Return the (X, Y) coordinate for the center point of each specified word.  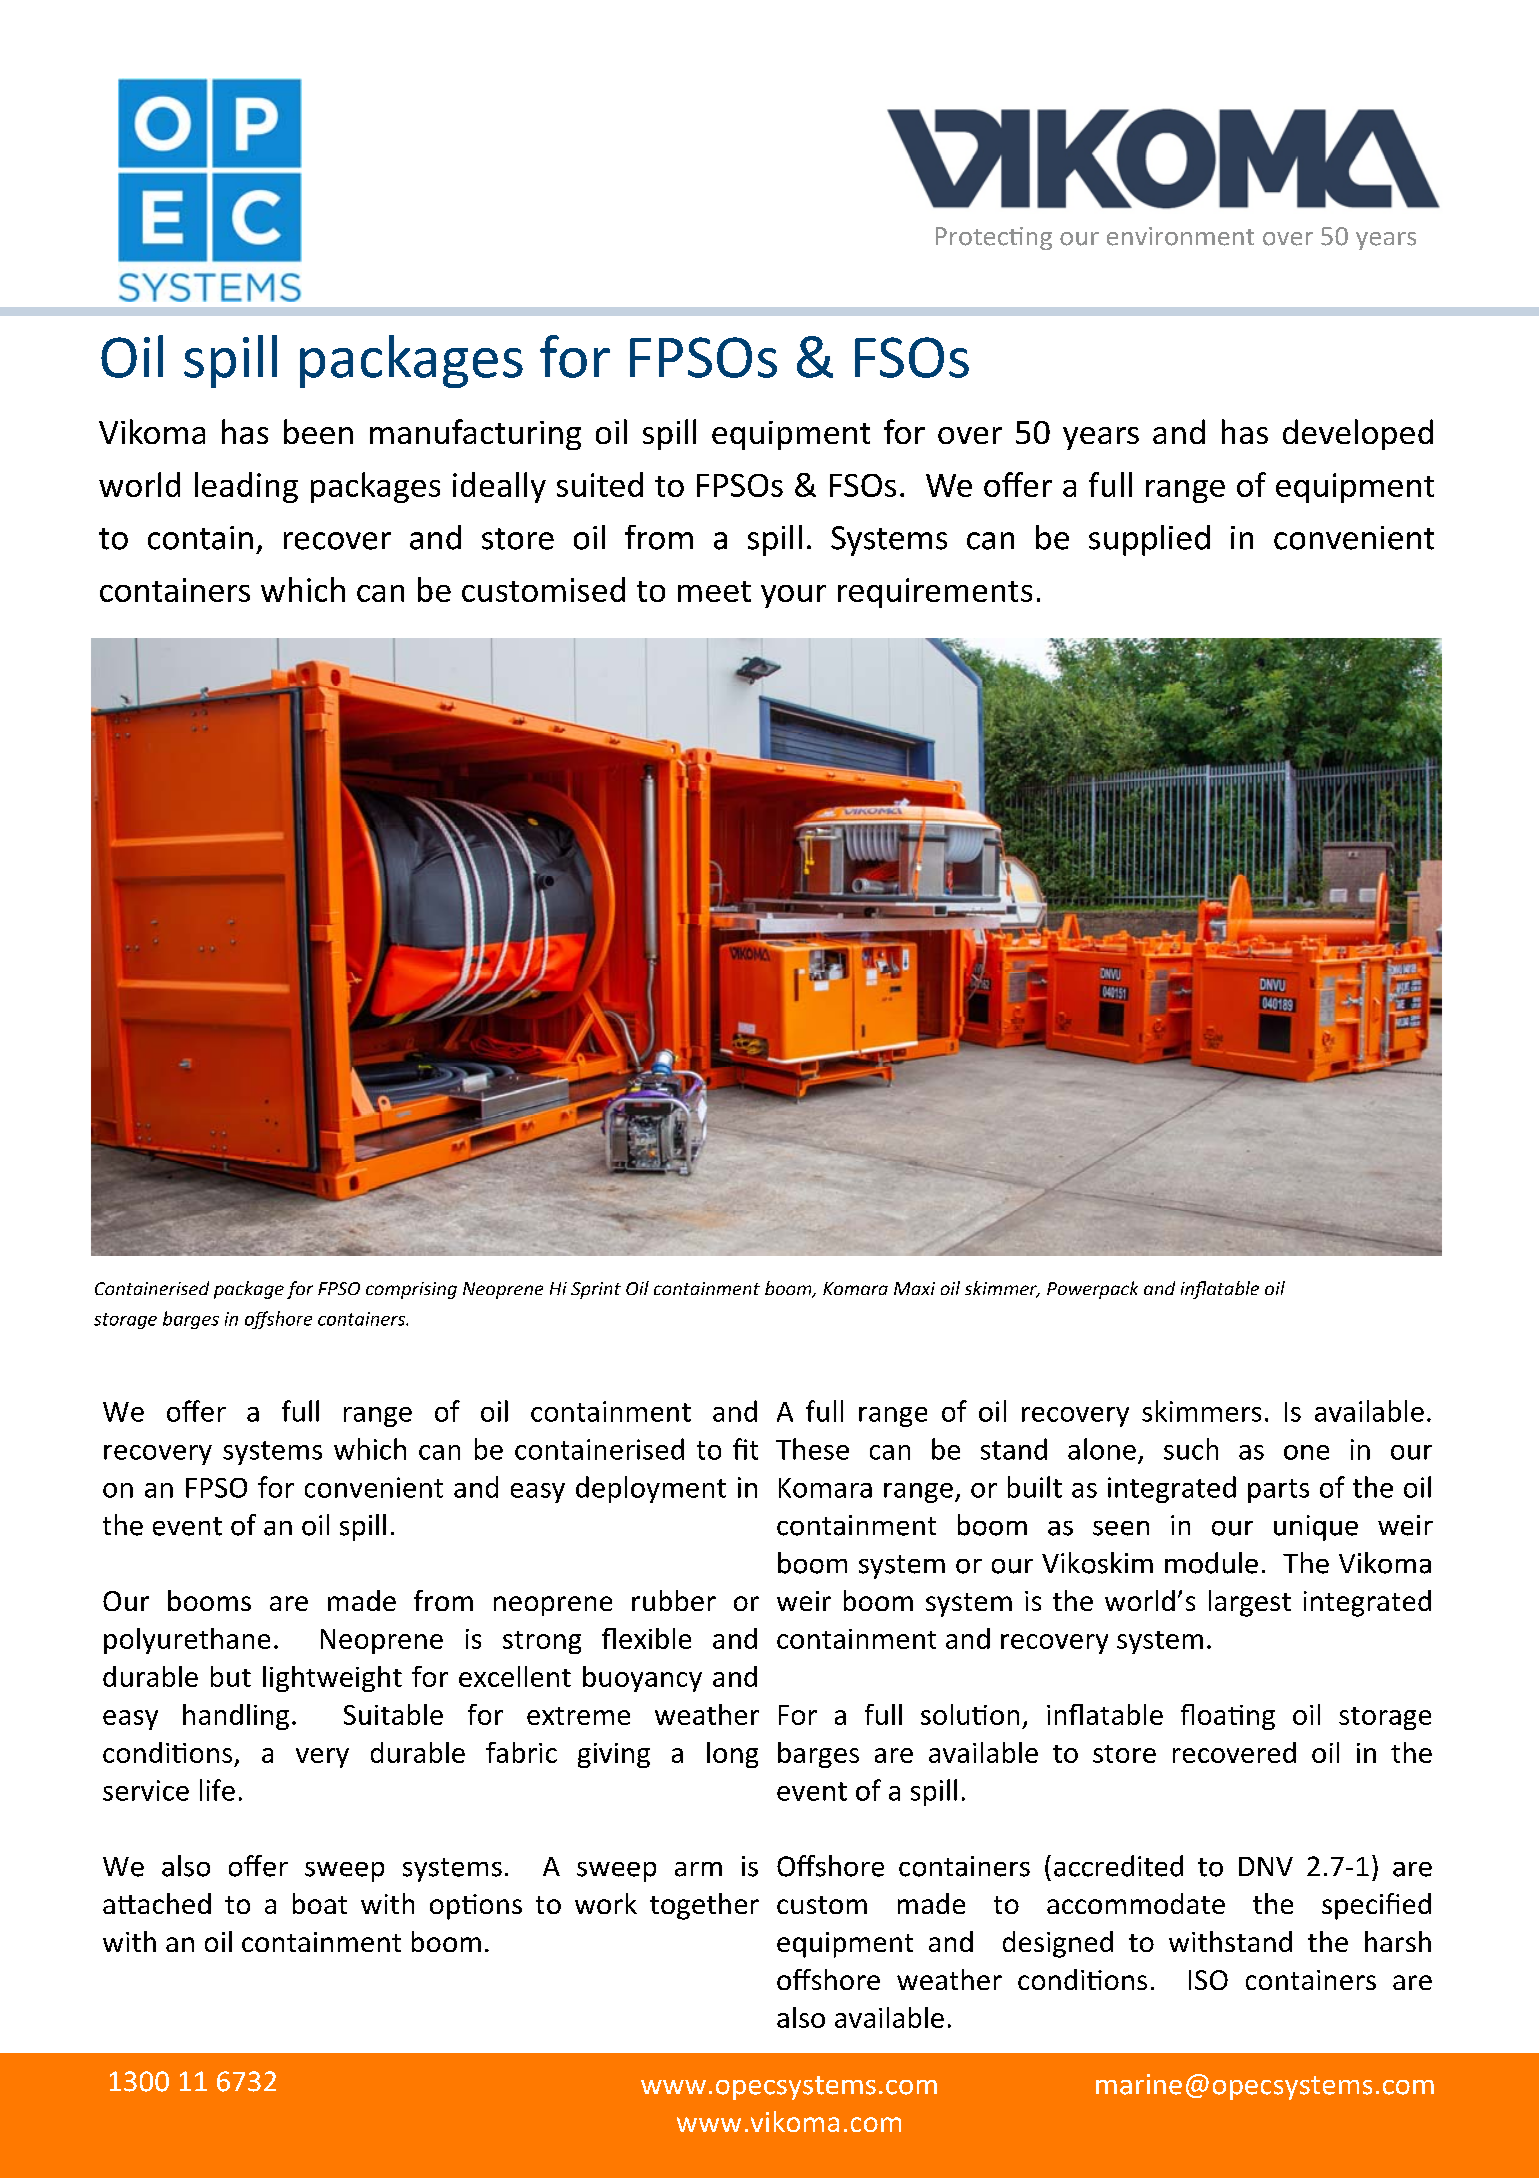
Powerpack (1092, 1290)
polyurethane (187, 1641)
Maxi (914, 1288)
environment (1180, 236)
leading (246, 487)
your (793, 596)
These (812, 1449)
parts (1278, 1491)
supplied (1149, 540)
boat (320, 1903)
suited (600, 484)
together (704, 1906)
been (318, 431)
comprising (411, 1290)
